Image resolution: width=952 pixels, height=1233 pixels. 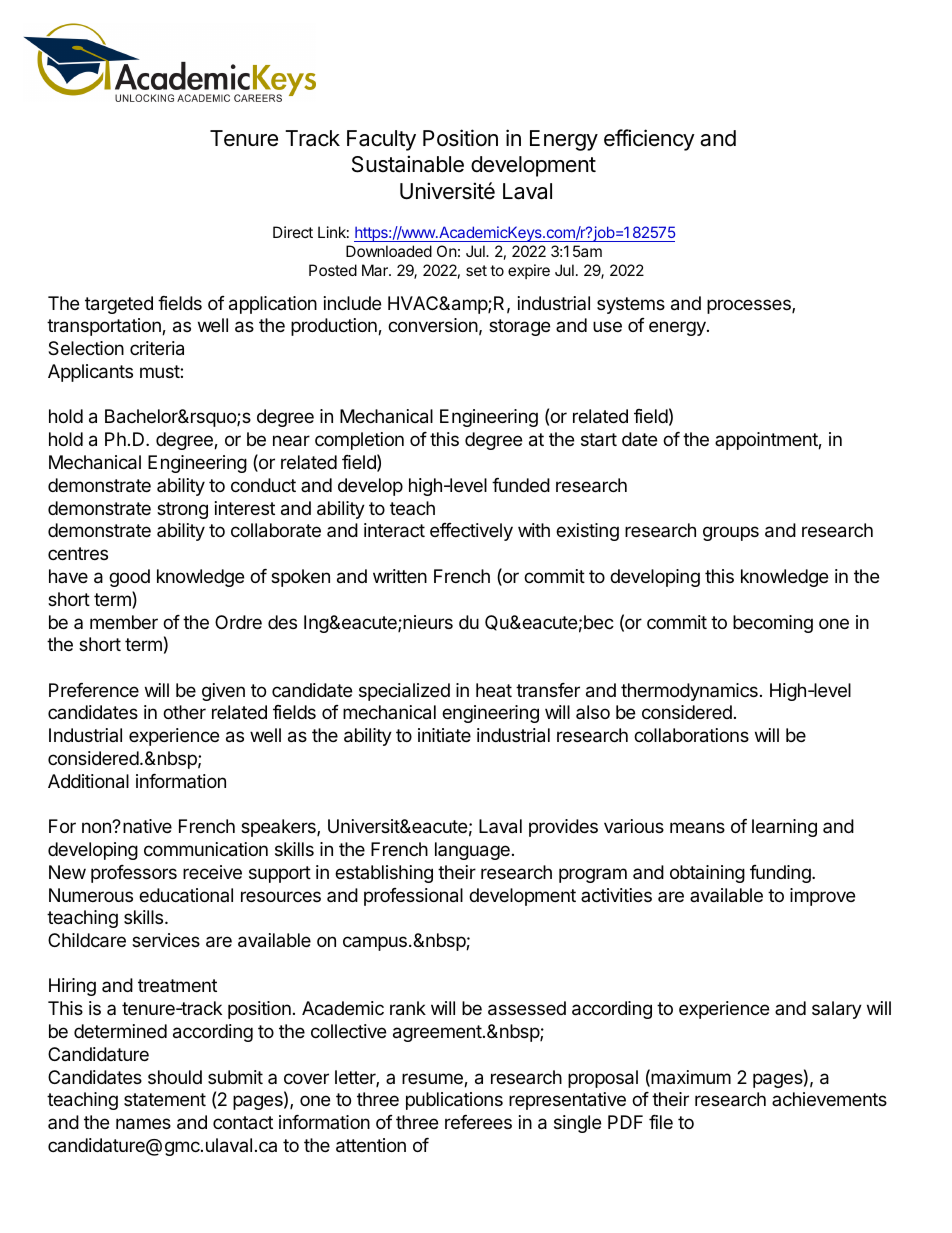 I want to click on completion, so click(x=359, y=441).
